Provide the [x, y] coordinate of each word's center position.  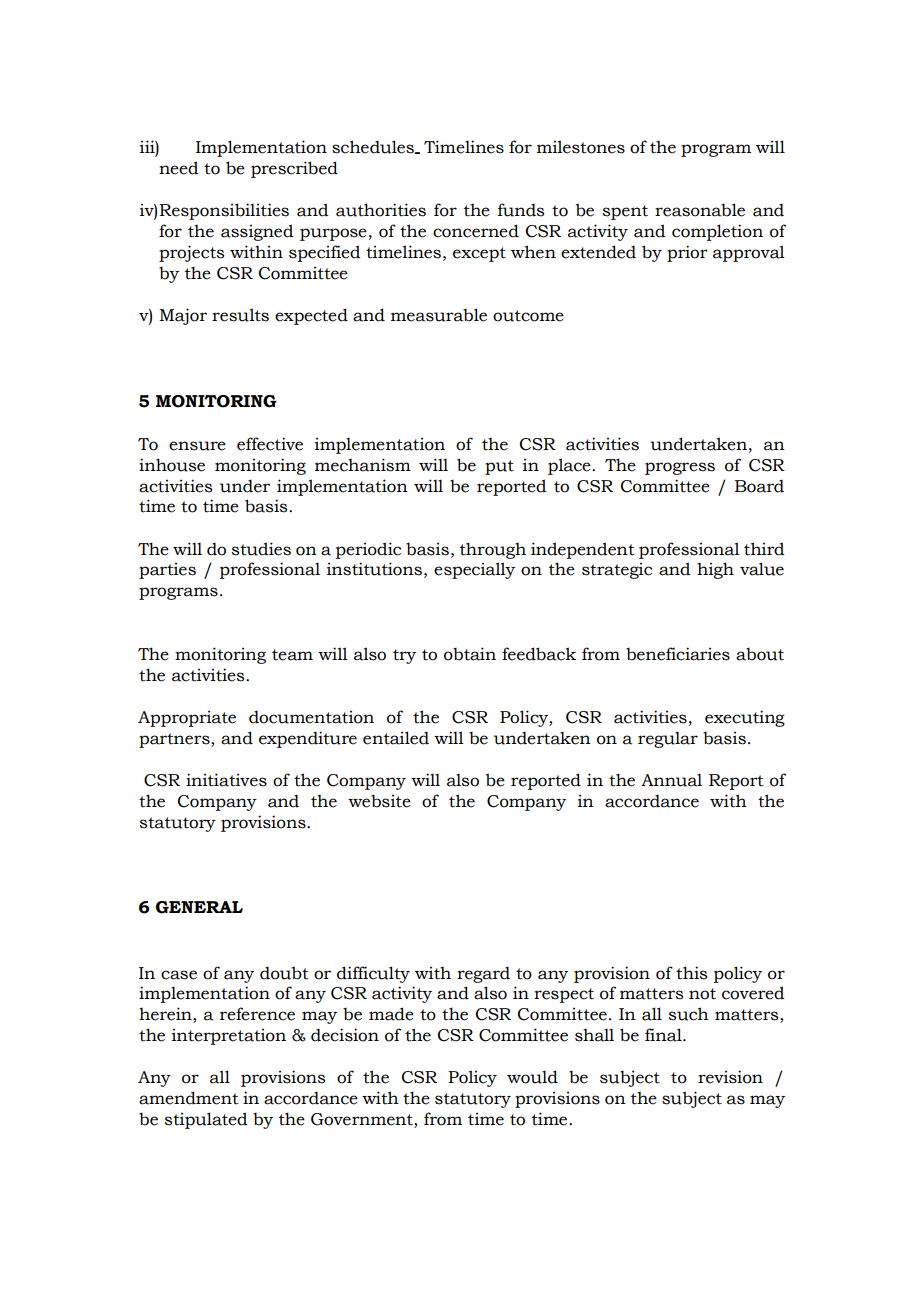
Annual [671, 780]
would [532, 1077]
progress [680, 468]
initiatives [226, 780]
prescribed [294, 169]
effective [270, 444]
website [379, 801]
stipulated [206, 1120]
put [499, 467]
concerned [476, 231]
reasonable [700, 210]
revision [730, 1077]
